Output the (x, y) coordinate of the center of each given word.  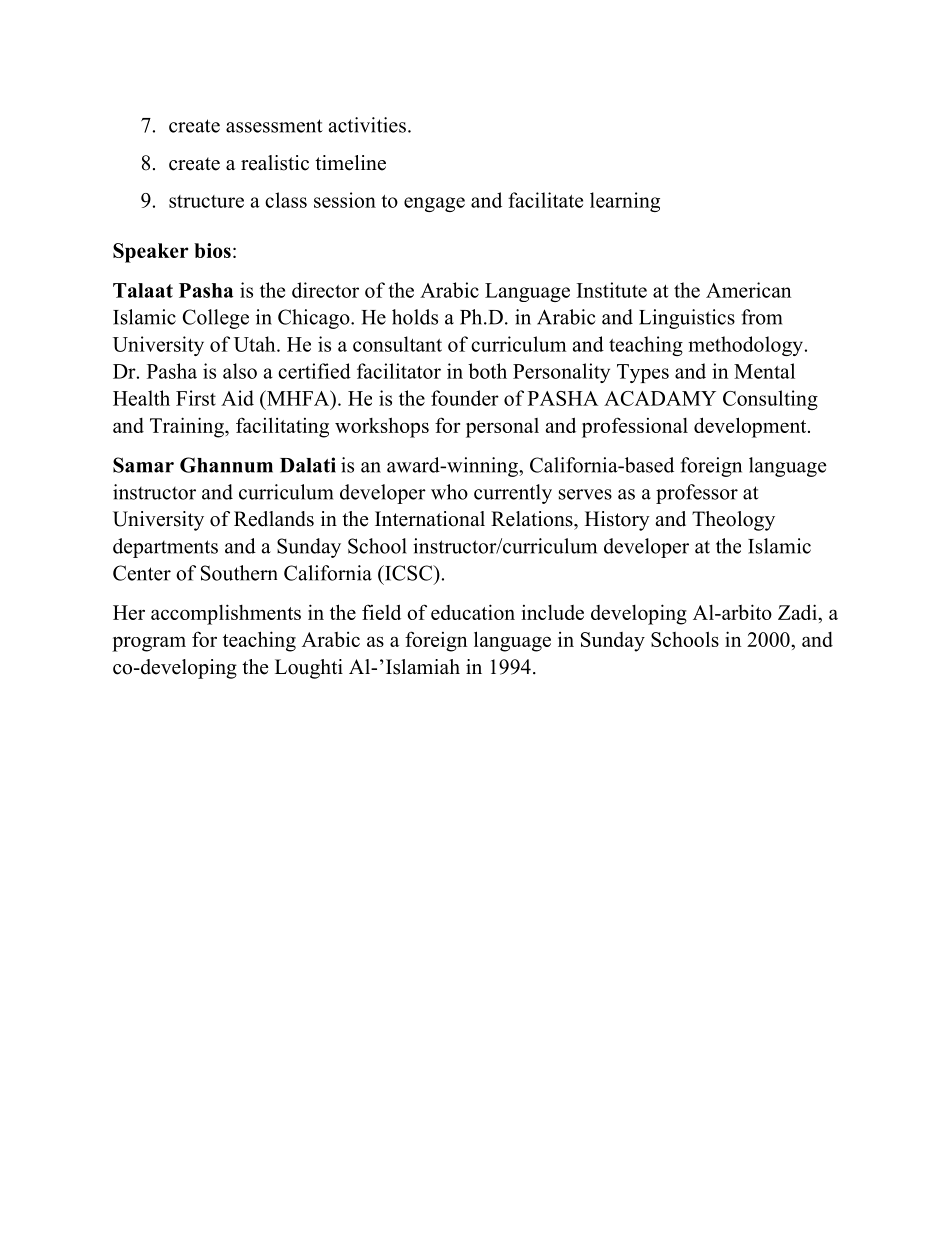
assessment (274, 126)
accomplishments (226, 614)
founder (465, 398)
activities (367, 125)
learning (625, 202)
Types (643, 373)
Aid (237, 398)
